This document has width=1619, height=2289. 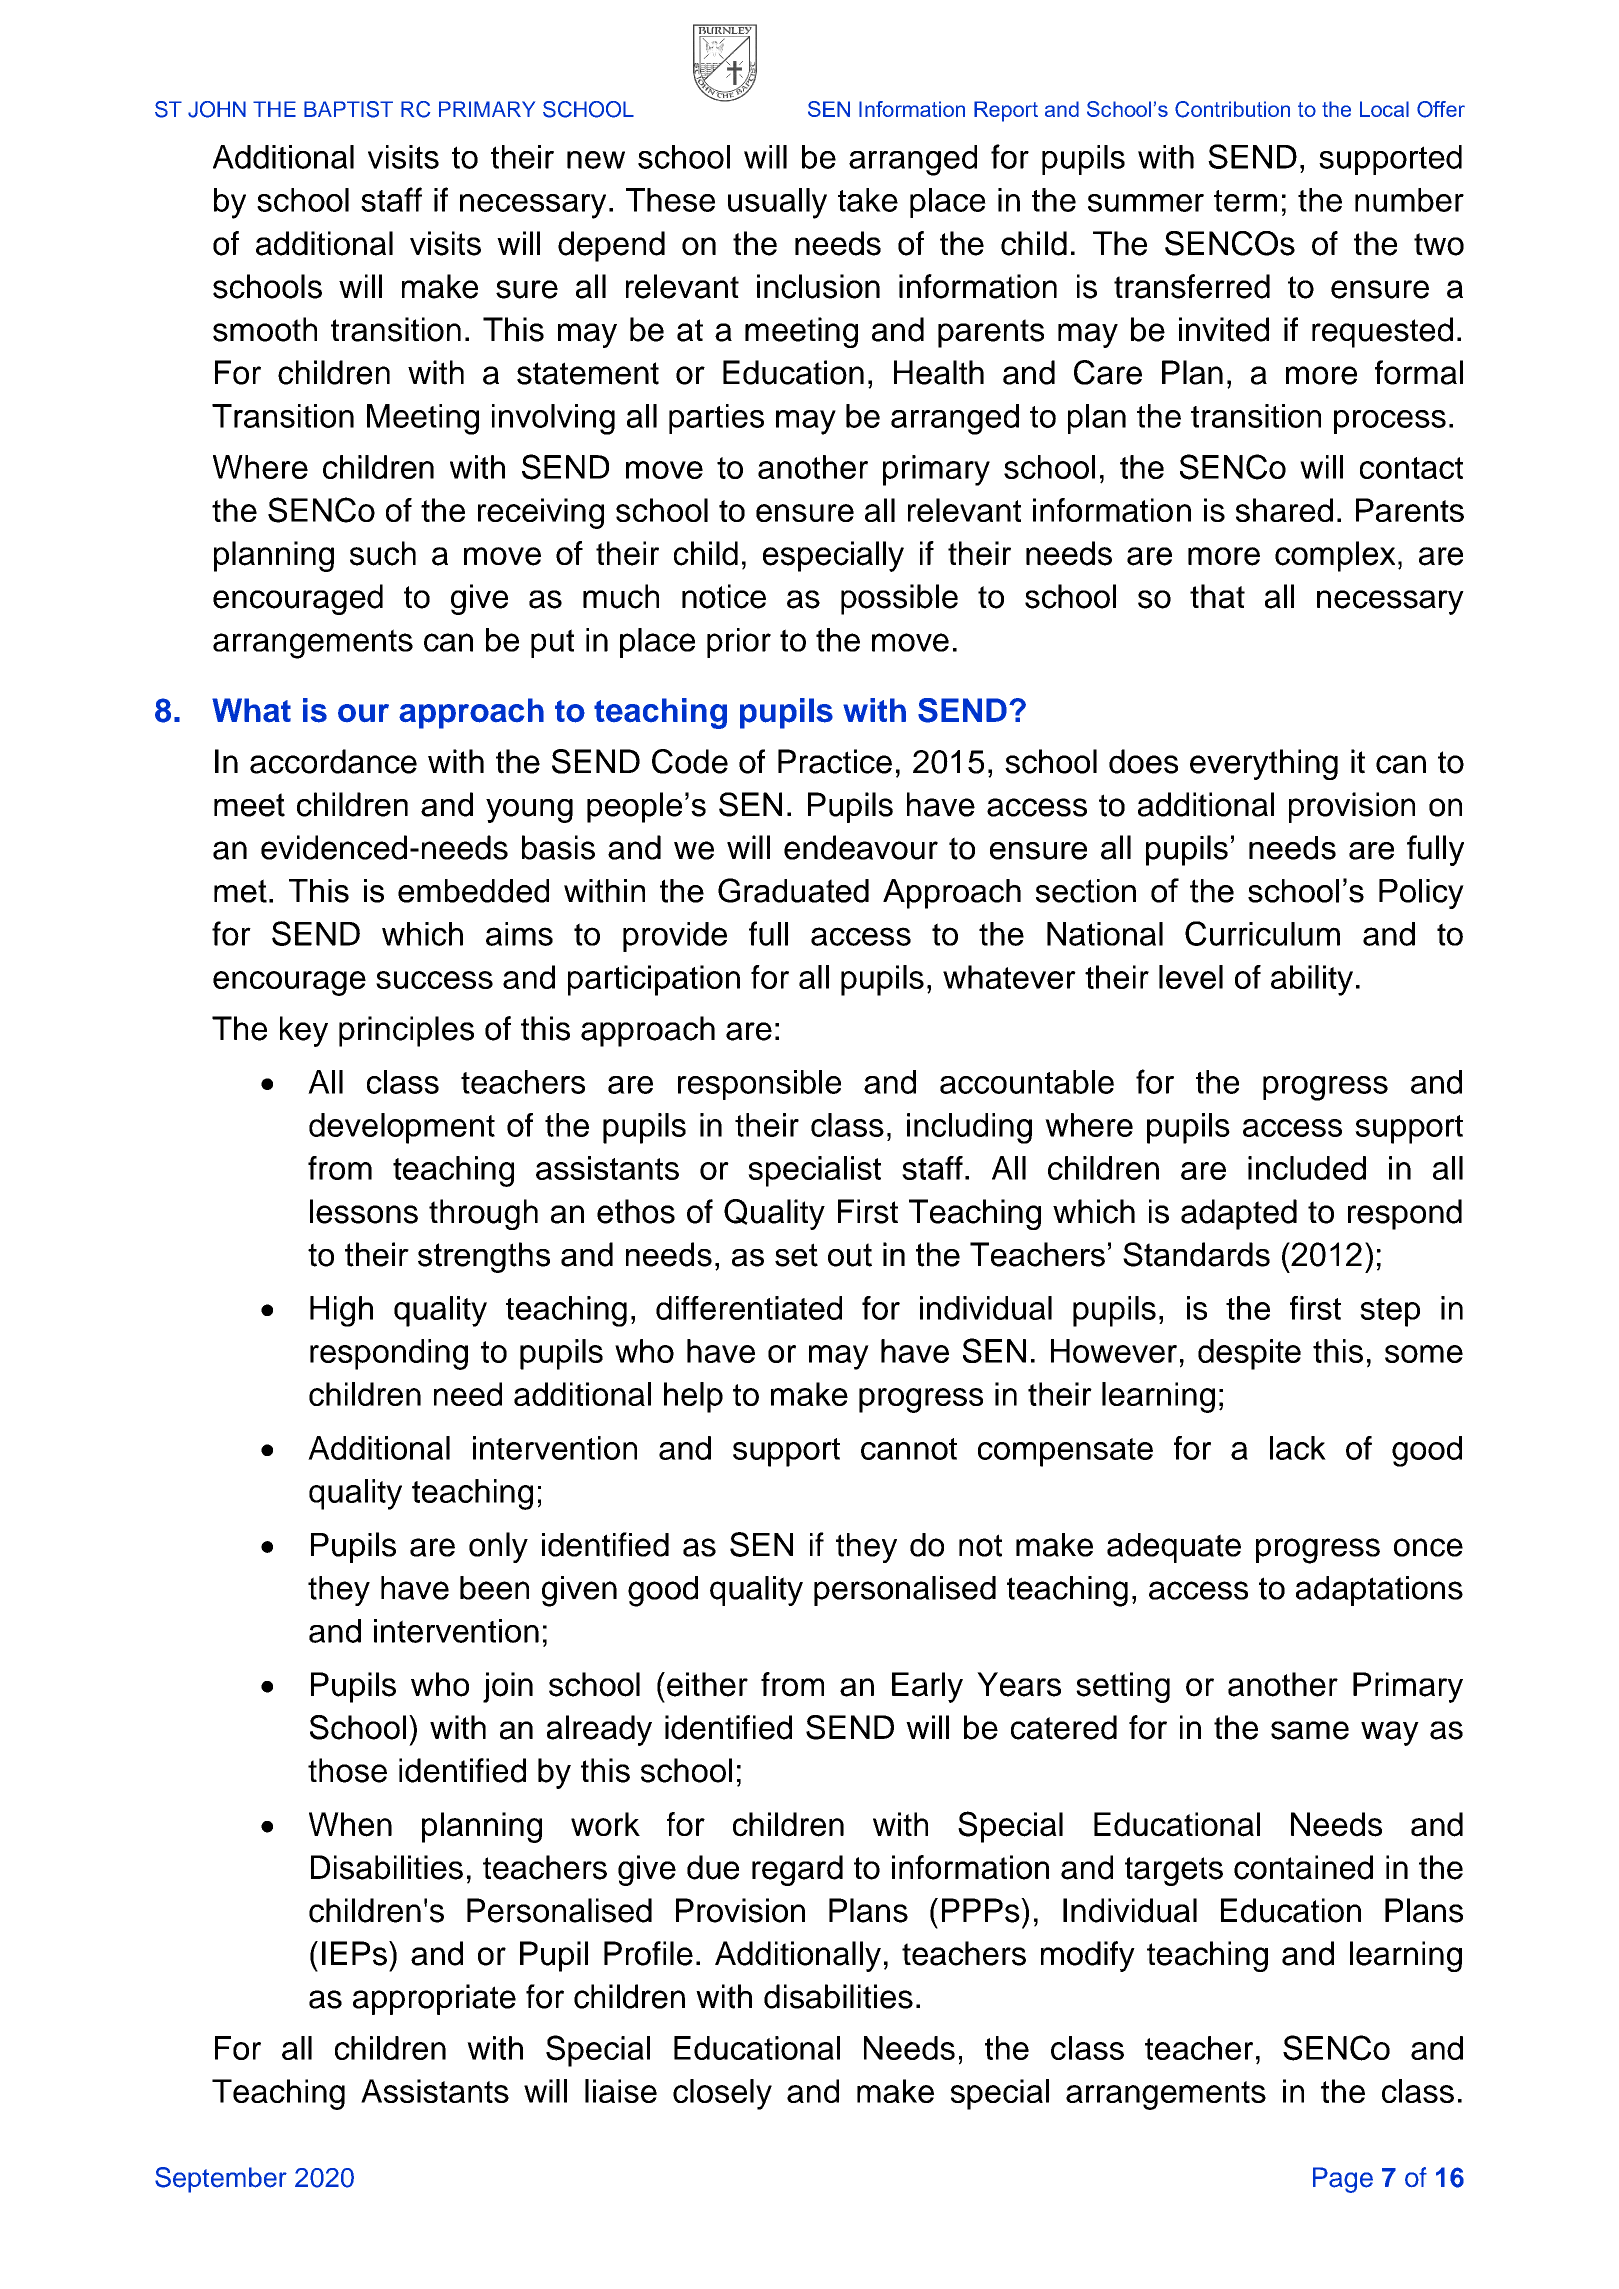 What do you see at coordinates (1262, 933) in the document?
I see `Curriculum` at bounding box center [1262, 933].
